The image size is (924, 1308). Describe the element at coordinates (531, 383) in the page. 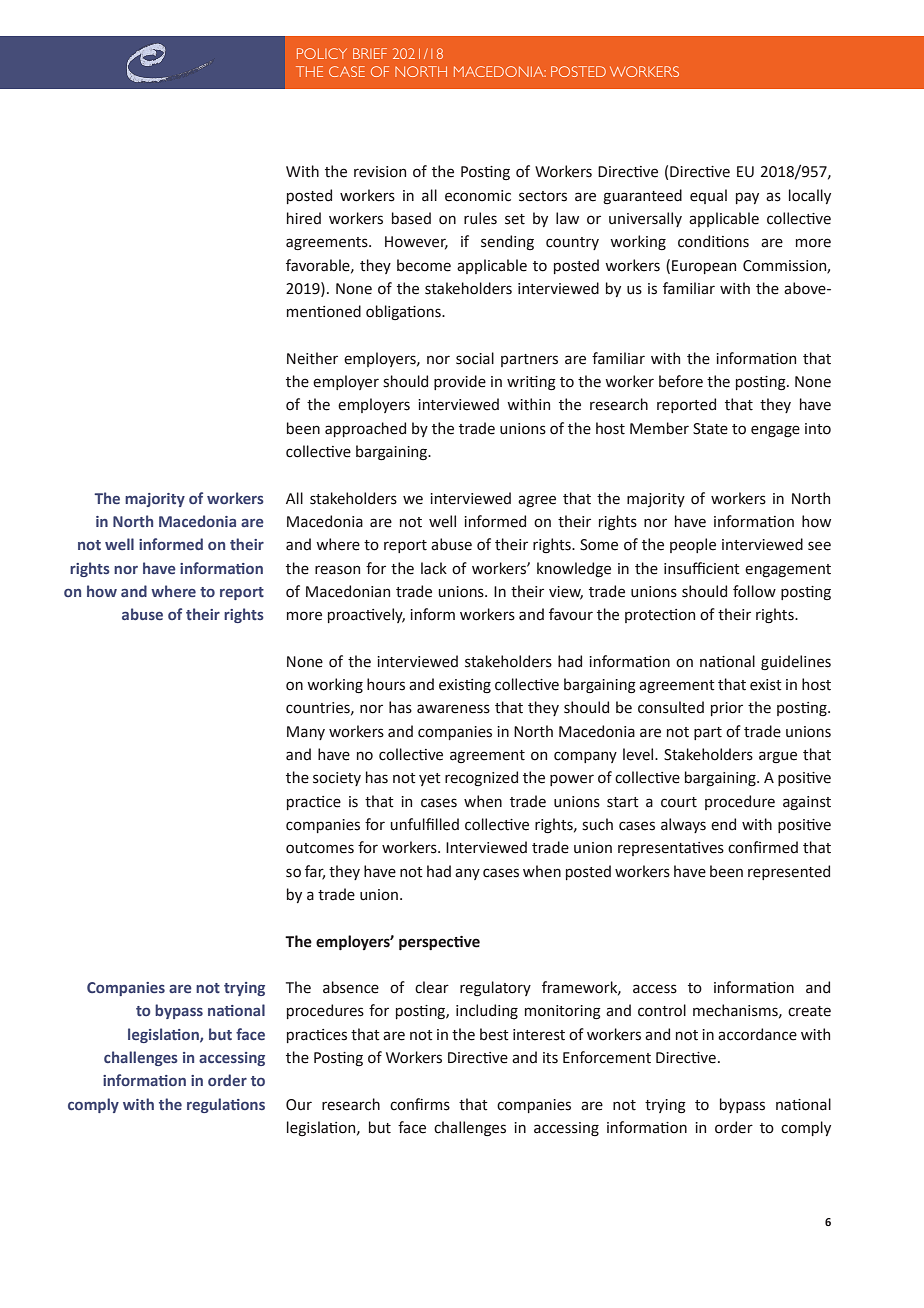

I see `writing` at that location.
